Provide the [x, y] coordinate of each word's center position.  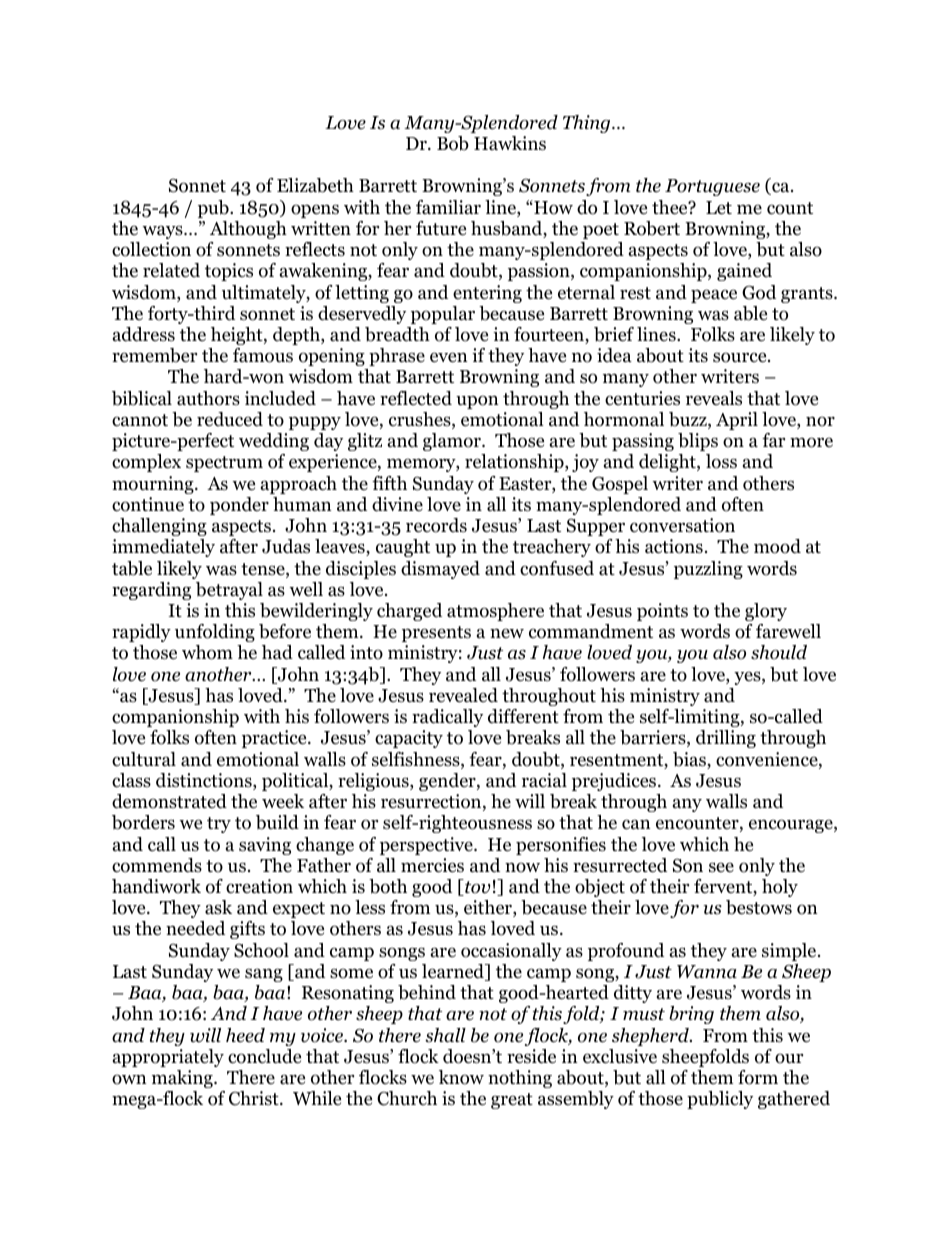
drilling [726, 739]
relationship [515, 463]
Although [248, 230]
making [183, 1079]
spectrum [224, 464]
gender [448, 782]
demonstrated [169, 801]
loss [721, 461]
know [461, 1077]
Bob [453, 143]
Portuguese [712, 187]
